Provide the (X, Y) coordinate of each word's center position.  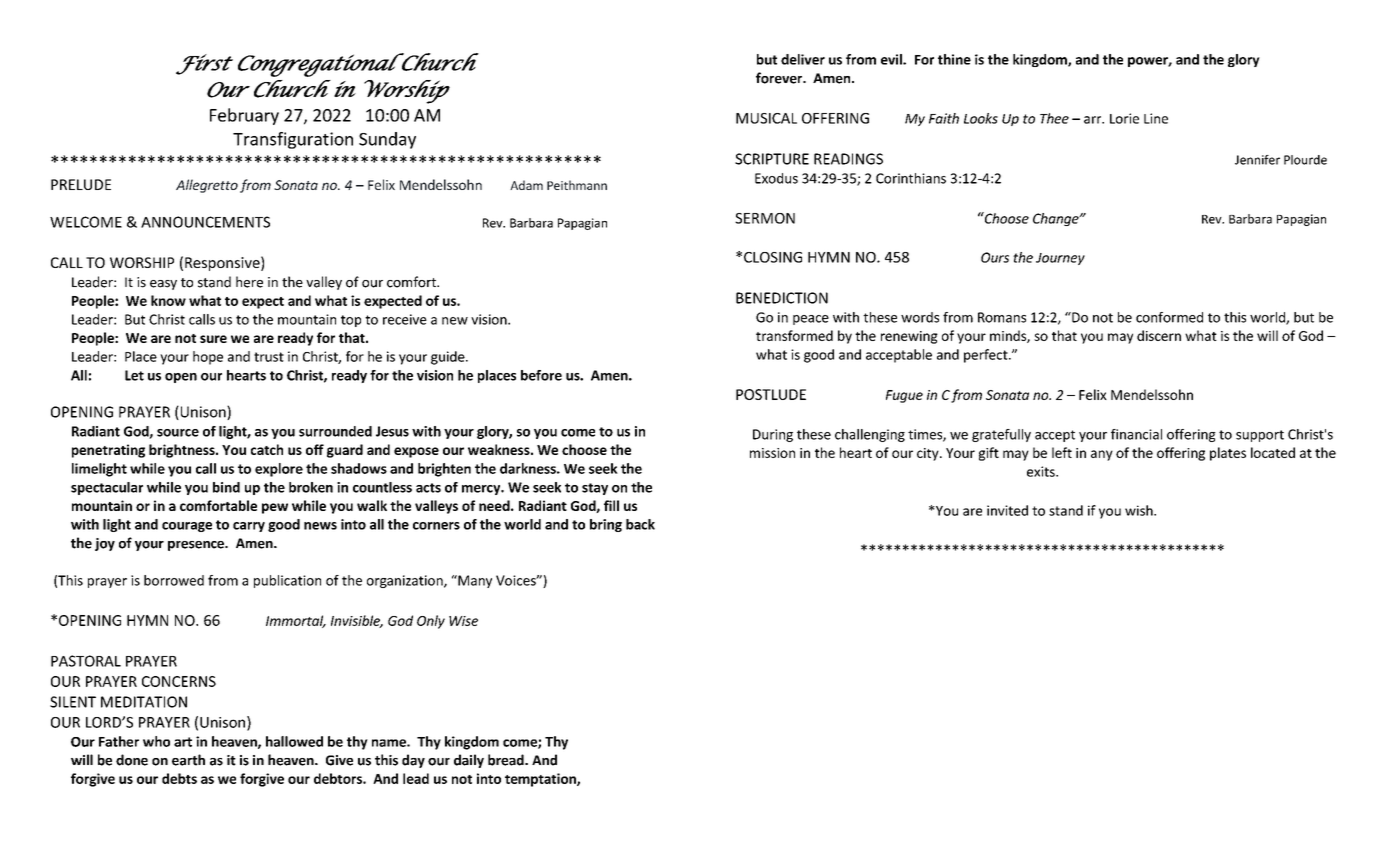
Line (1156, 118)
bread (507, 760)
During (773, 435)
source (178, 433)
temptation (541, 780)
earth (188, 760)
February (244, 116)
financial (1136, 434)
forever (780, 78)
